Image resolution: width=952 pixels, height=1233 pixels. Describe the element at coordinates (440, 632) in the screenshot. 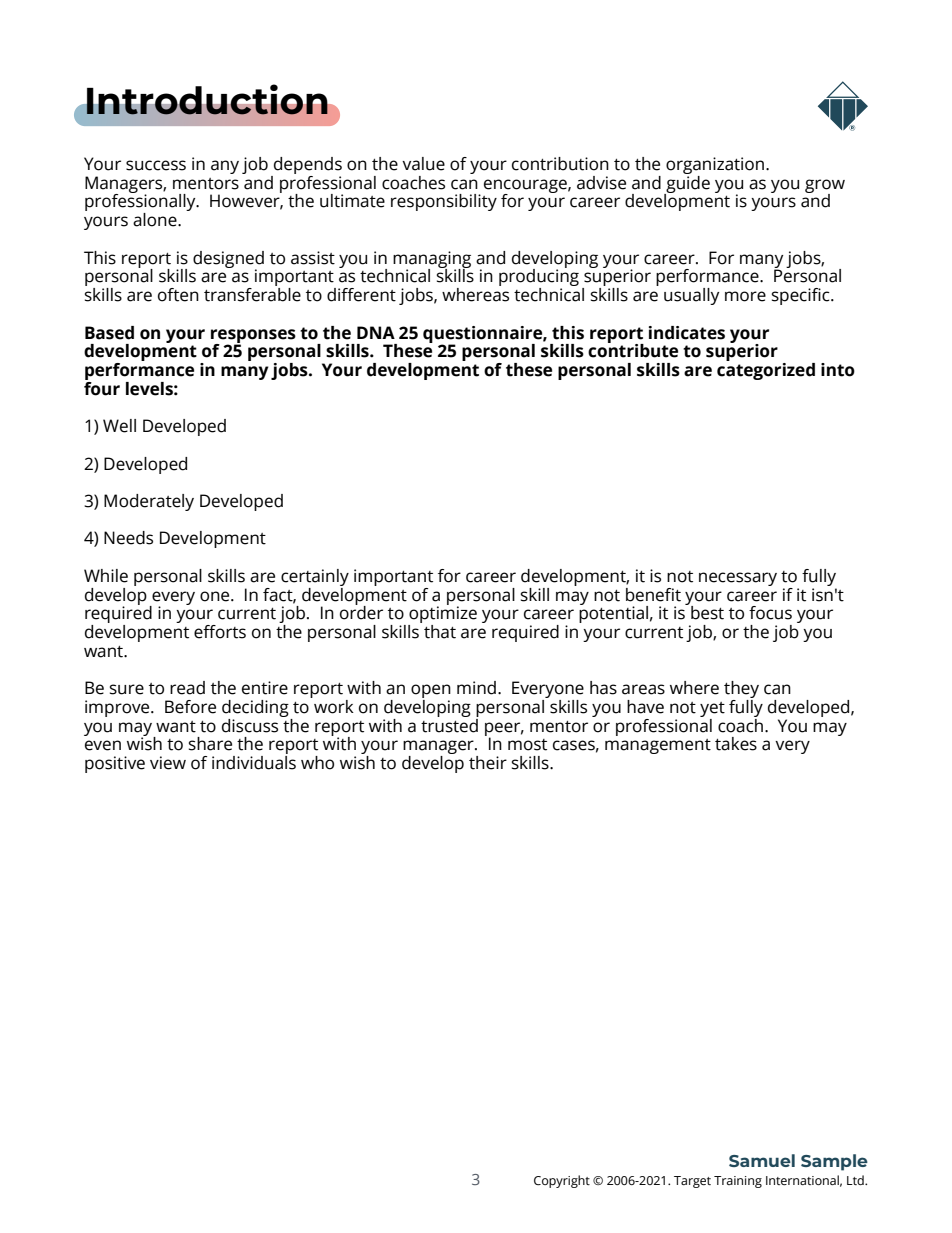

I see `that` at that location.
